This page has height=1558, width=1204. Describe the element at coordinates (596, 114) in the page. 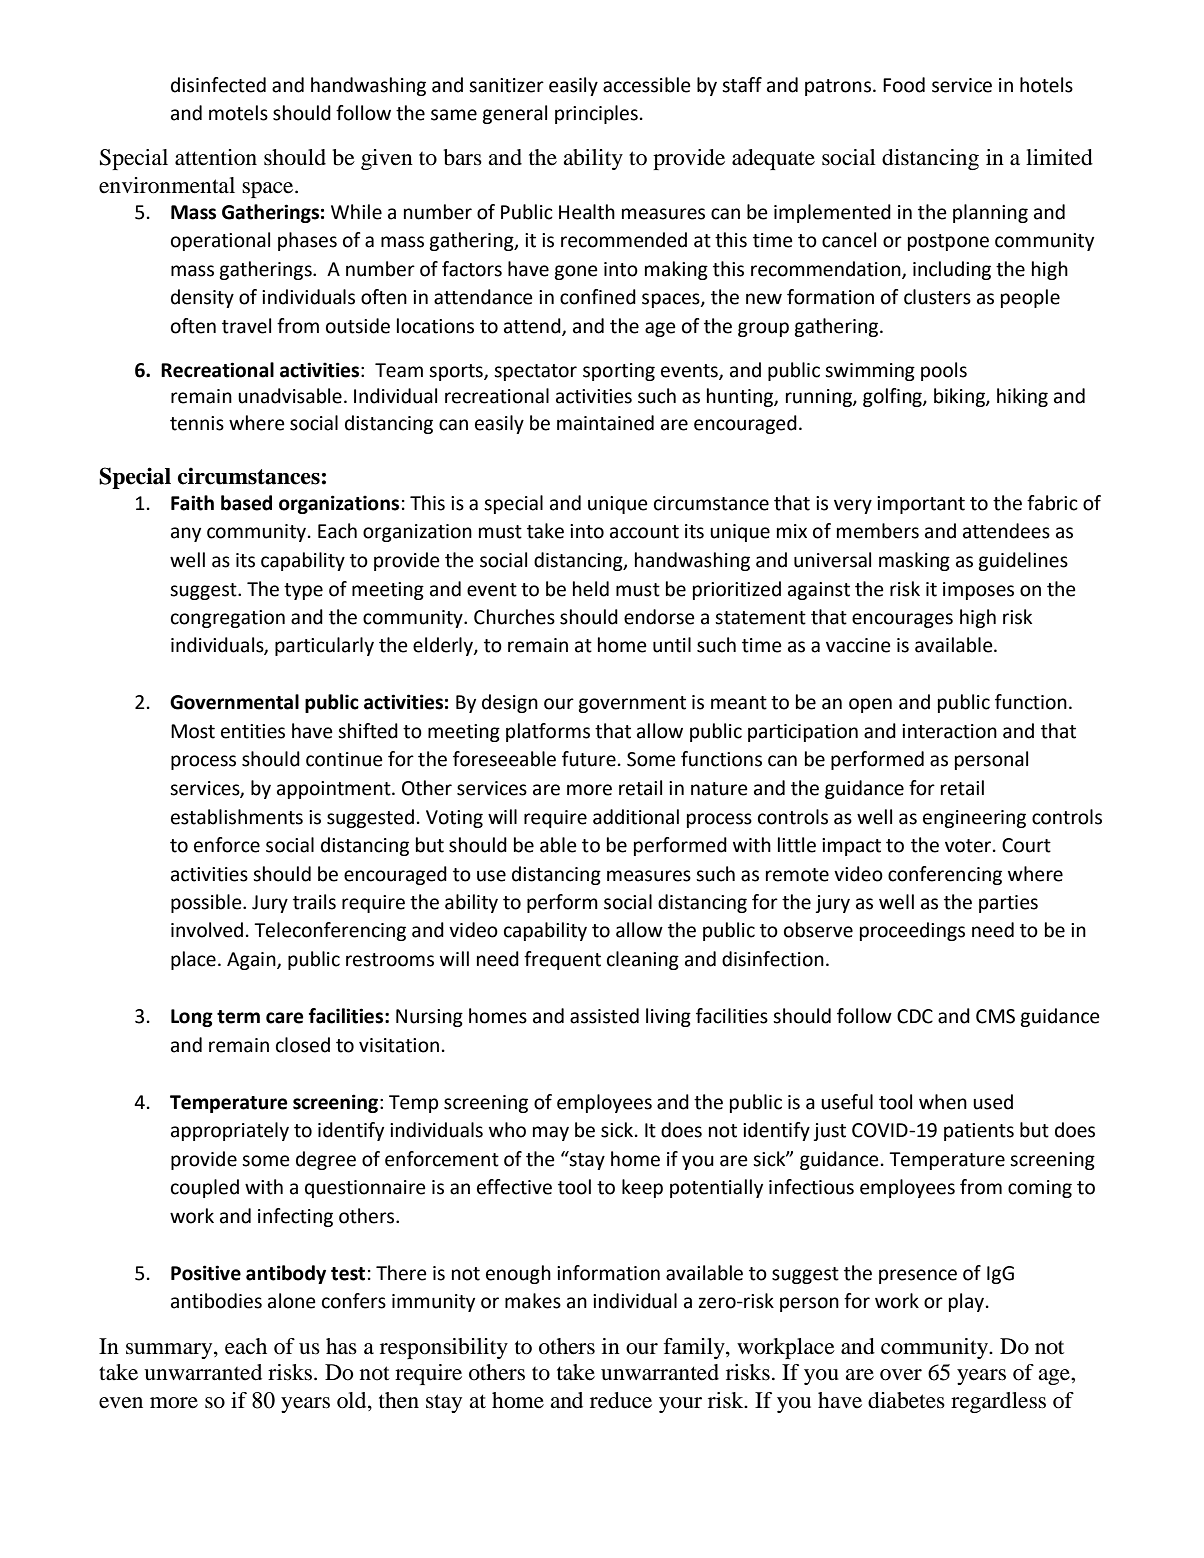

I see `principles` at that location.
